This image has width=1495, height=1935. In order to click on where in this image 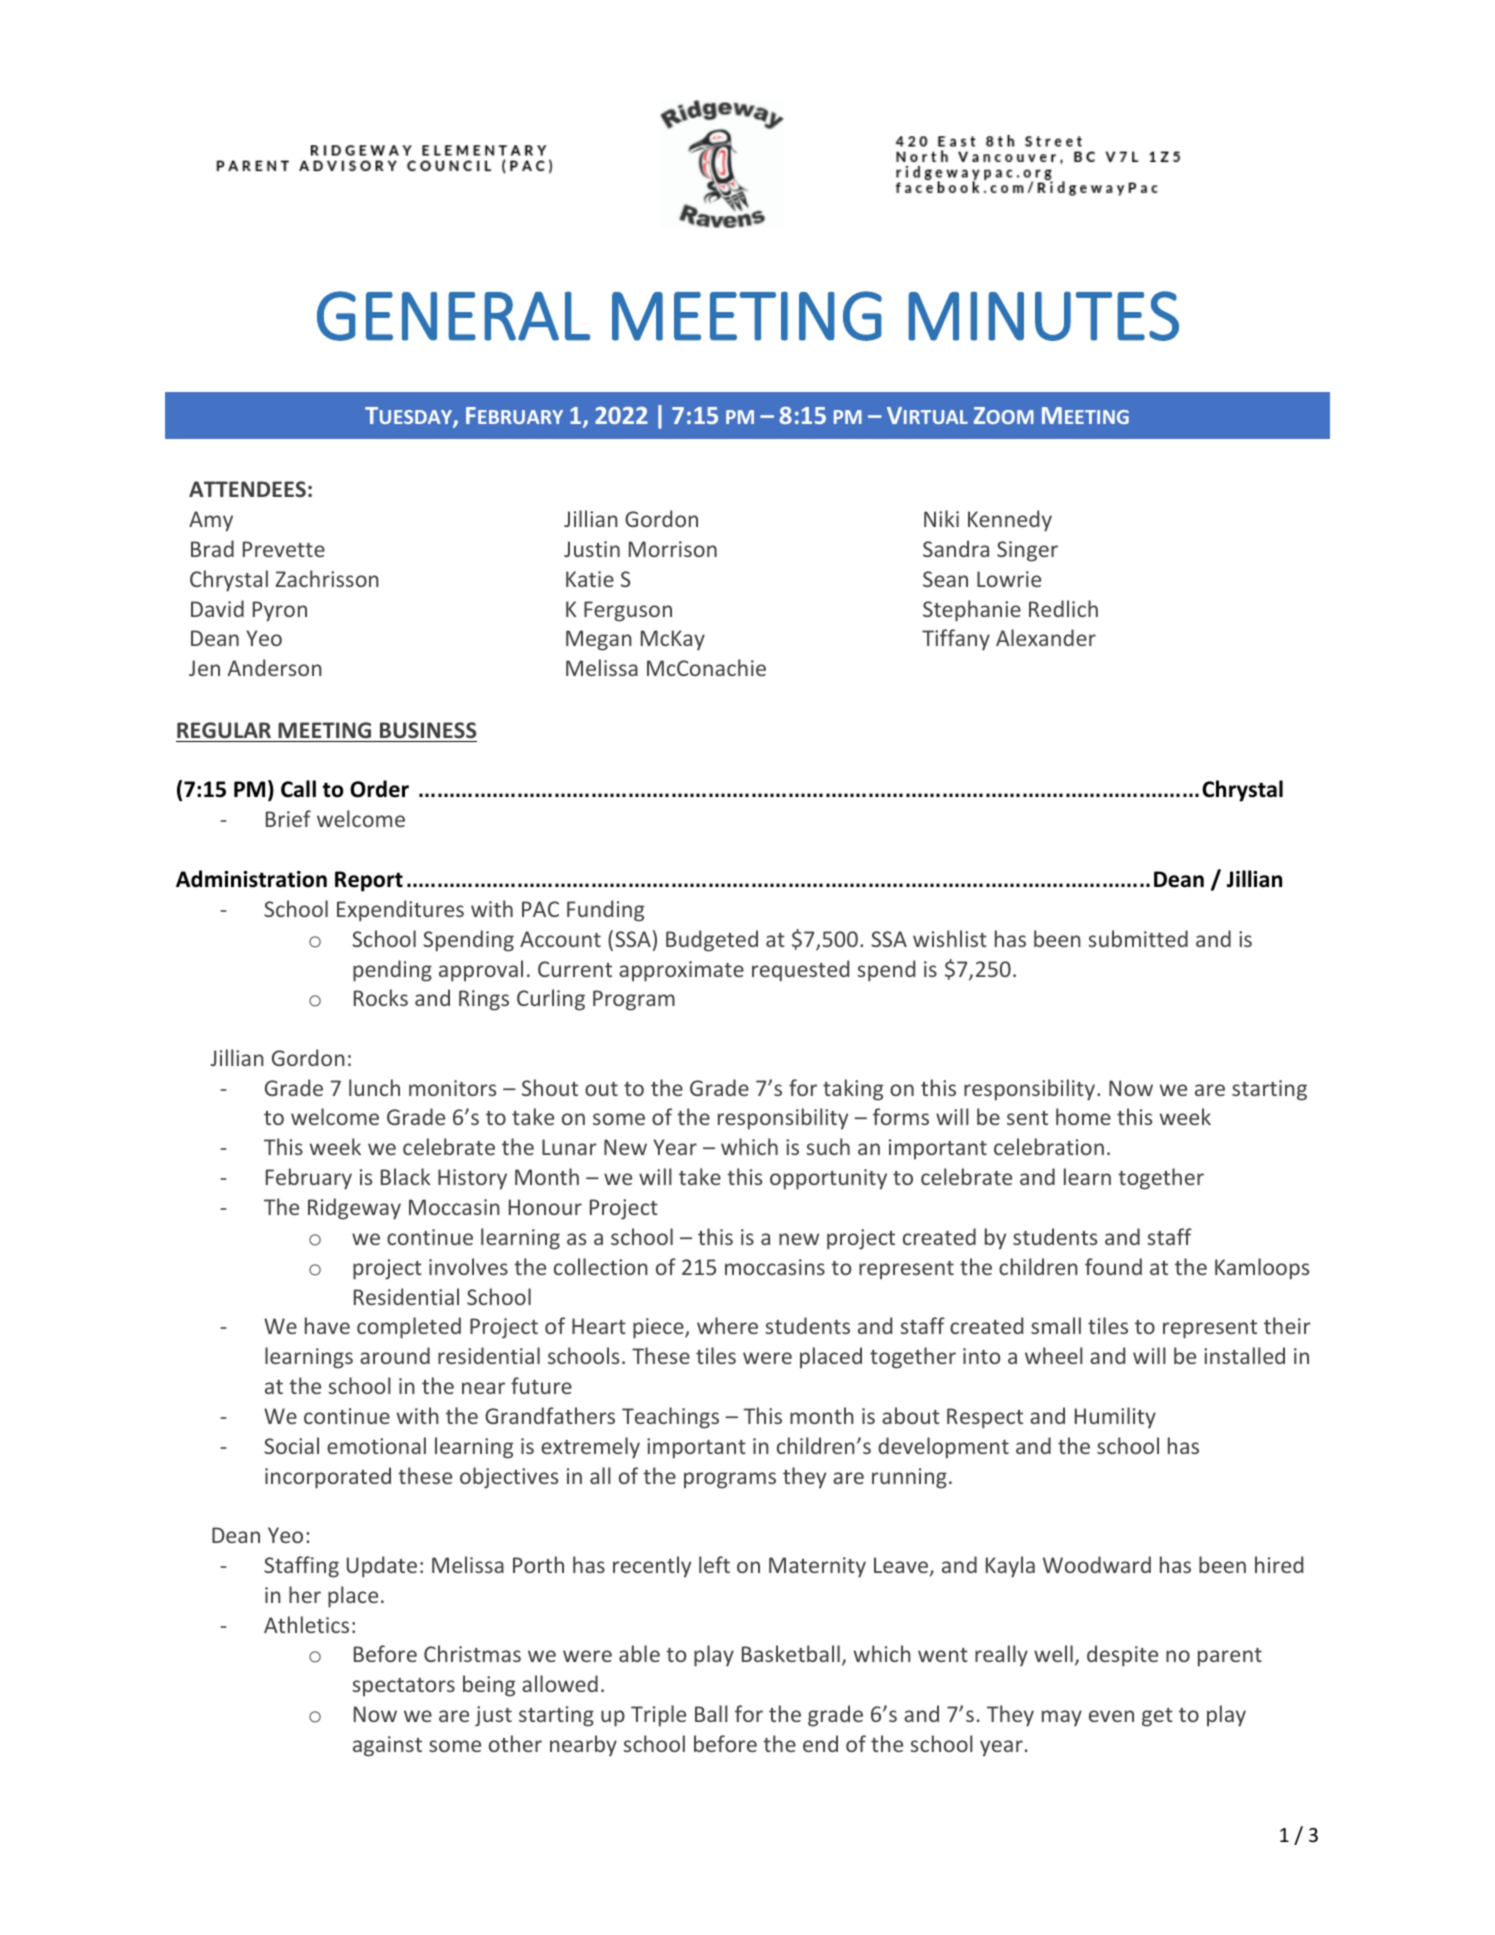, I will do `click(727, 1325)`.
